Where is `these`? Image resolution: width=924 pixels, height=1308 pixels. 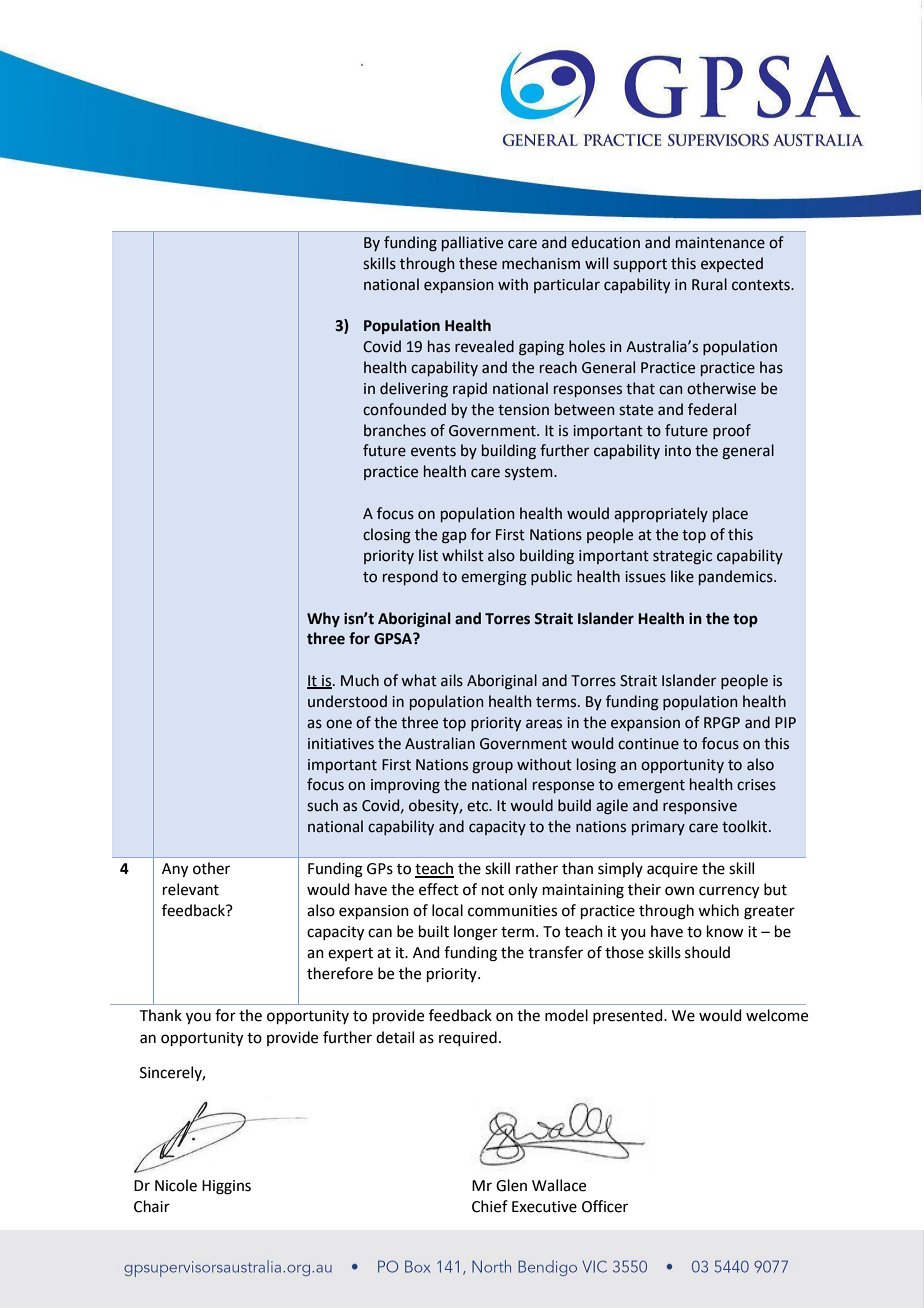 these is located at coordinates (478, 263).
